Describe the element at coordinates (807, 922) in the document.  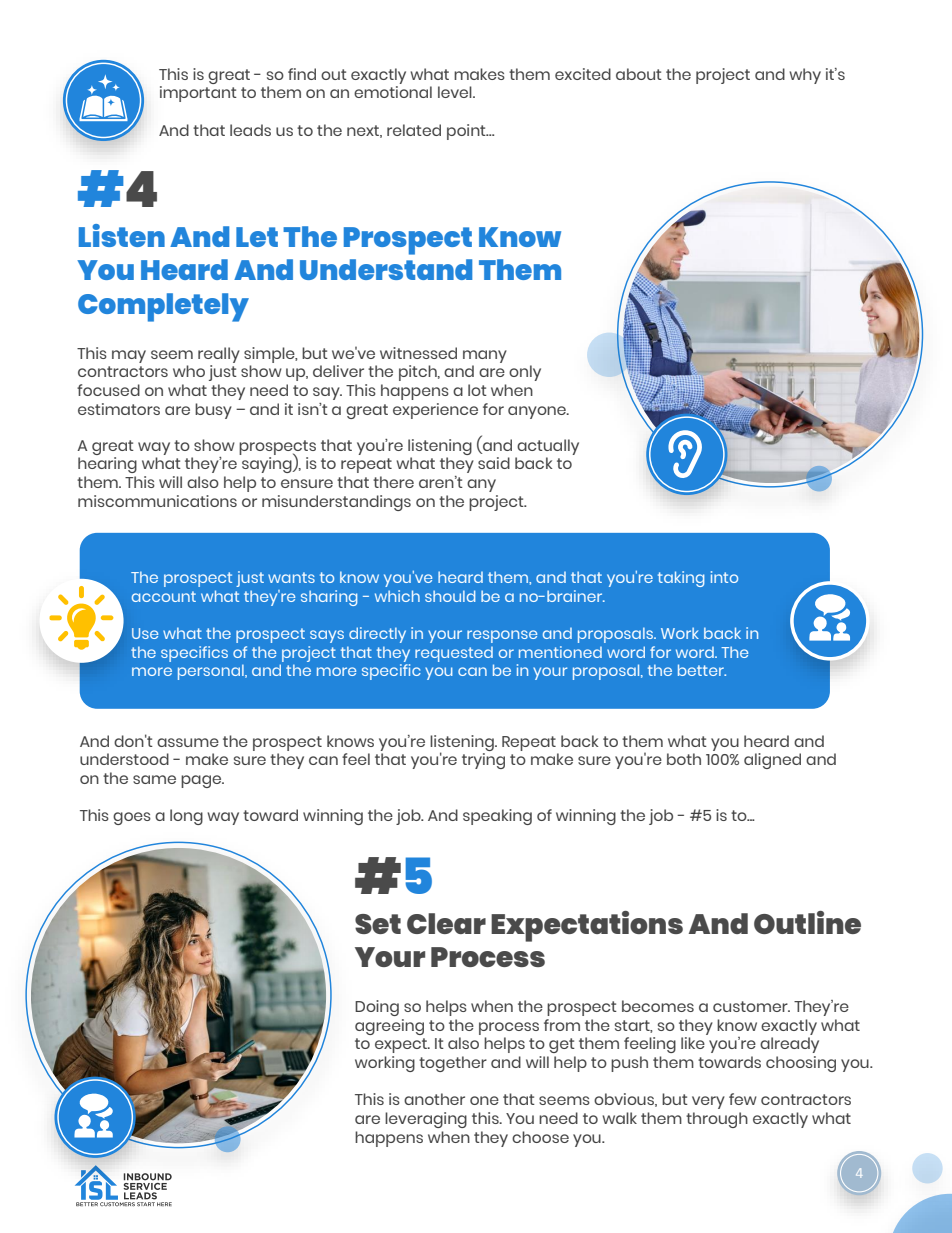
I see `Outline` at that location.
